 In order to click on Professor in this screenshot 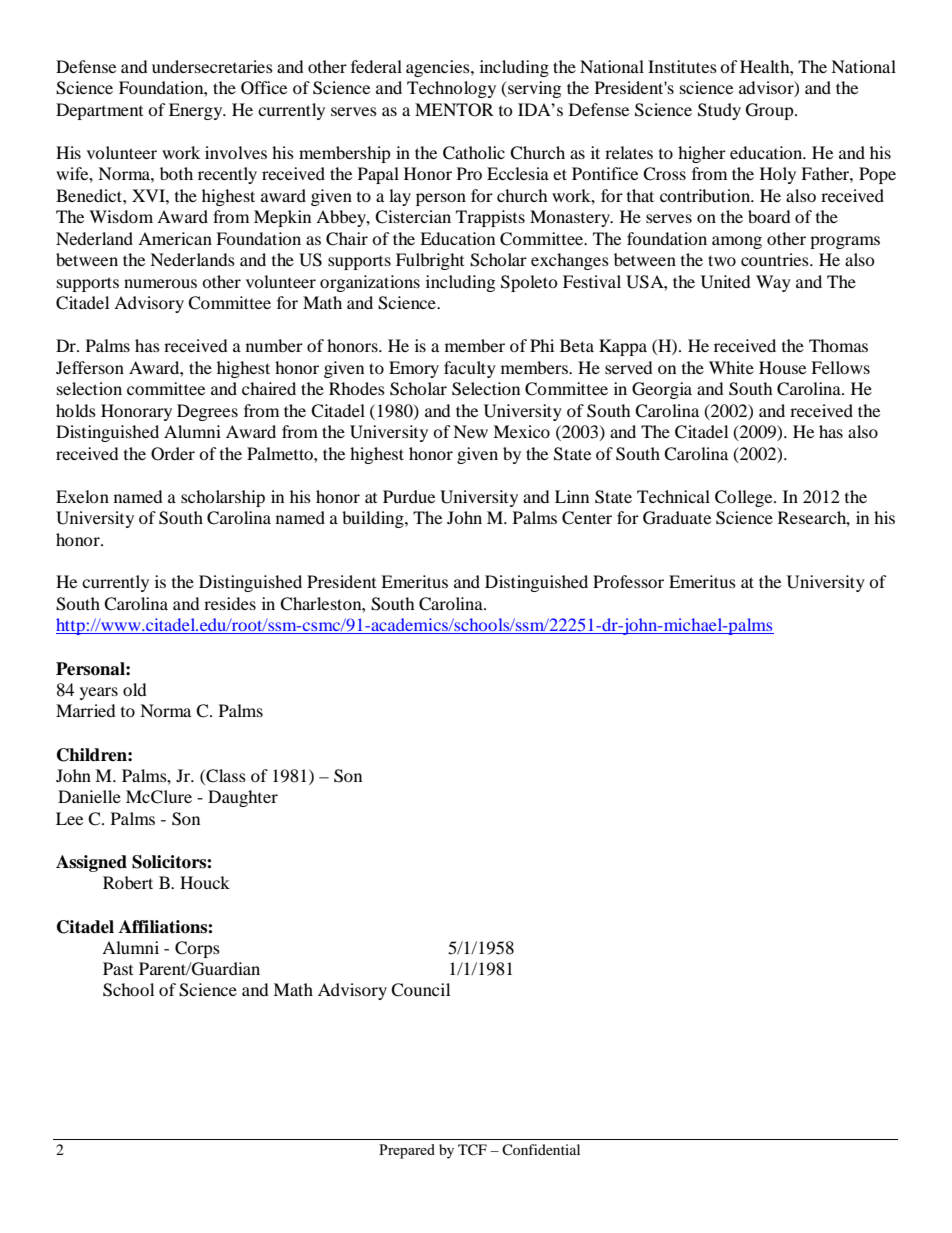, I will do `click(628, 581)`.
